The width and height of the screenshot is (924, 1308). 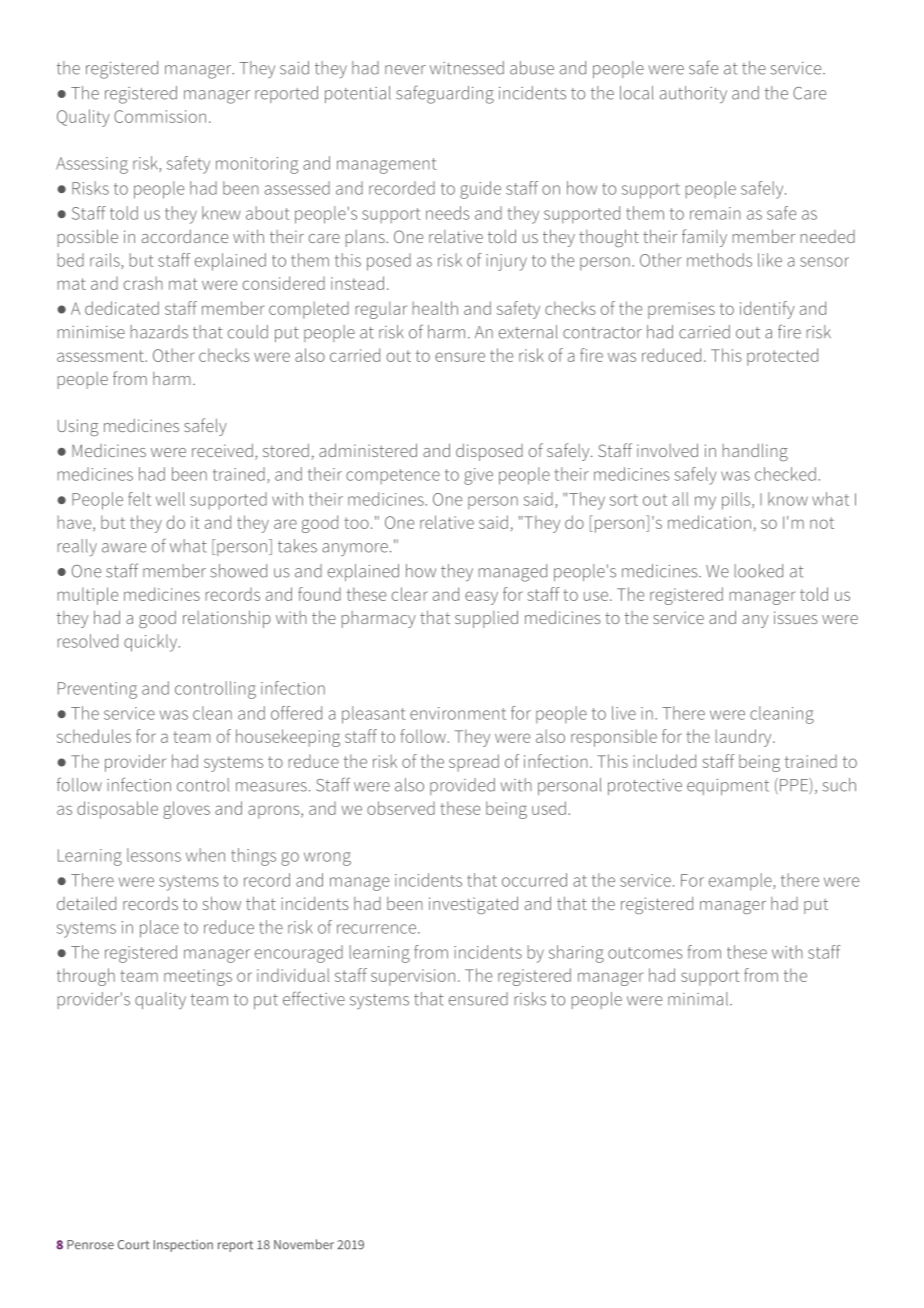 What do you see at coordinates (183, 1246) in the screenshot?
I see `Inspection` at bounding box center [183, 1246].
